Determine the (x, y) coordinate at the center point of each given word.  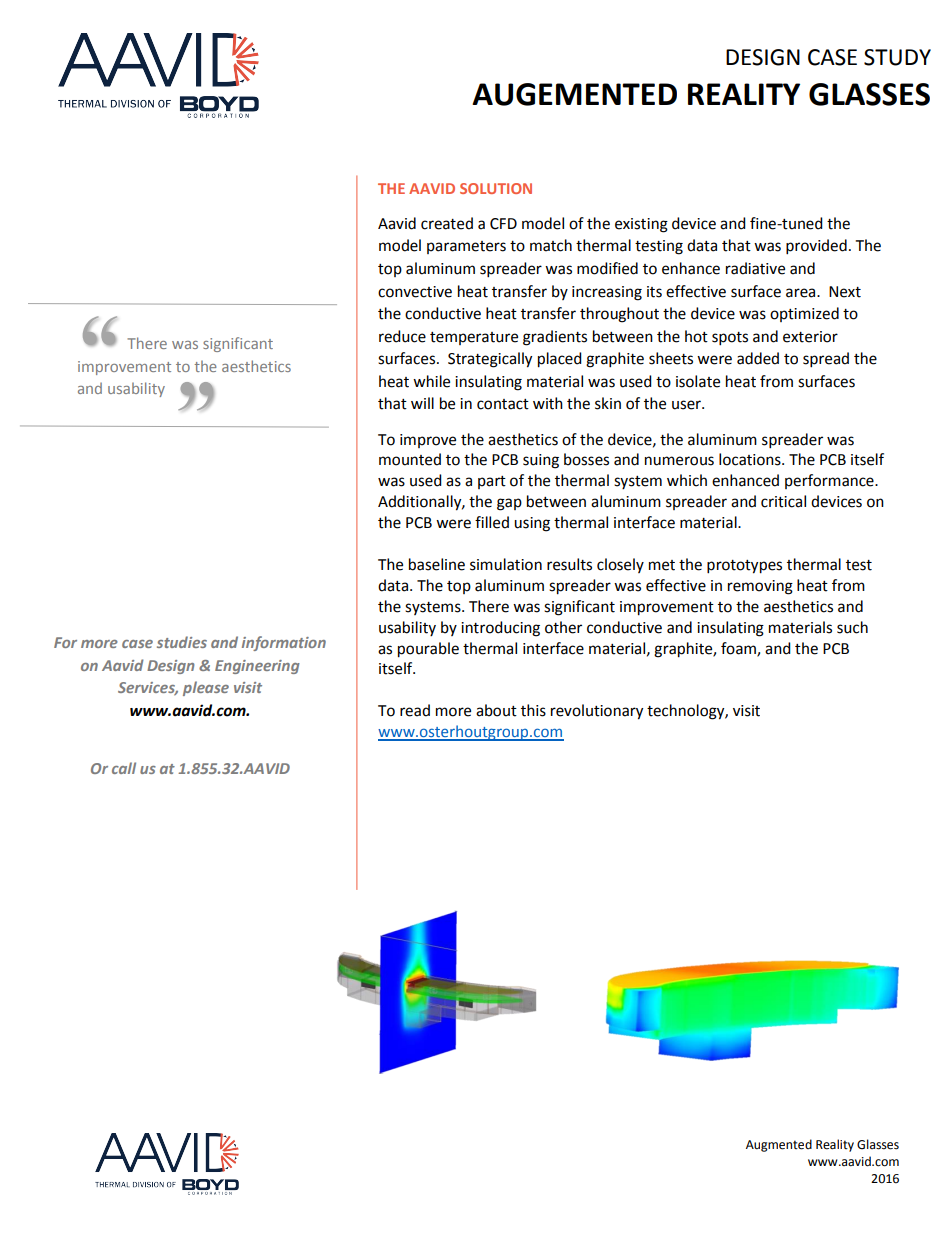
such (852, 627)
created (447, 223)
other (563, 627)
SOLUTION (496, 188)
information (284, 643)
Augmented (779, 1145)
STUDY (897, 57)
